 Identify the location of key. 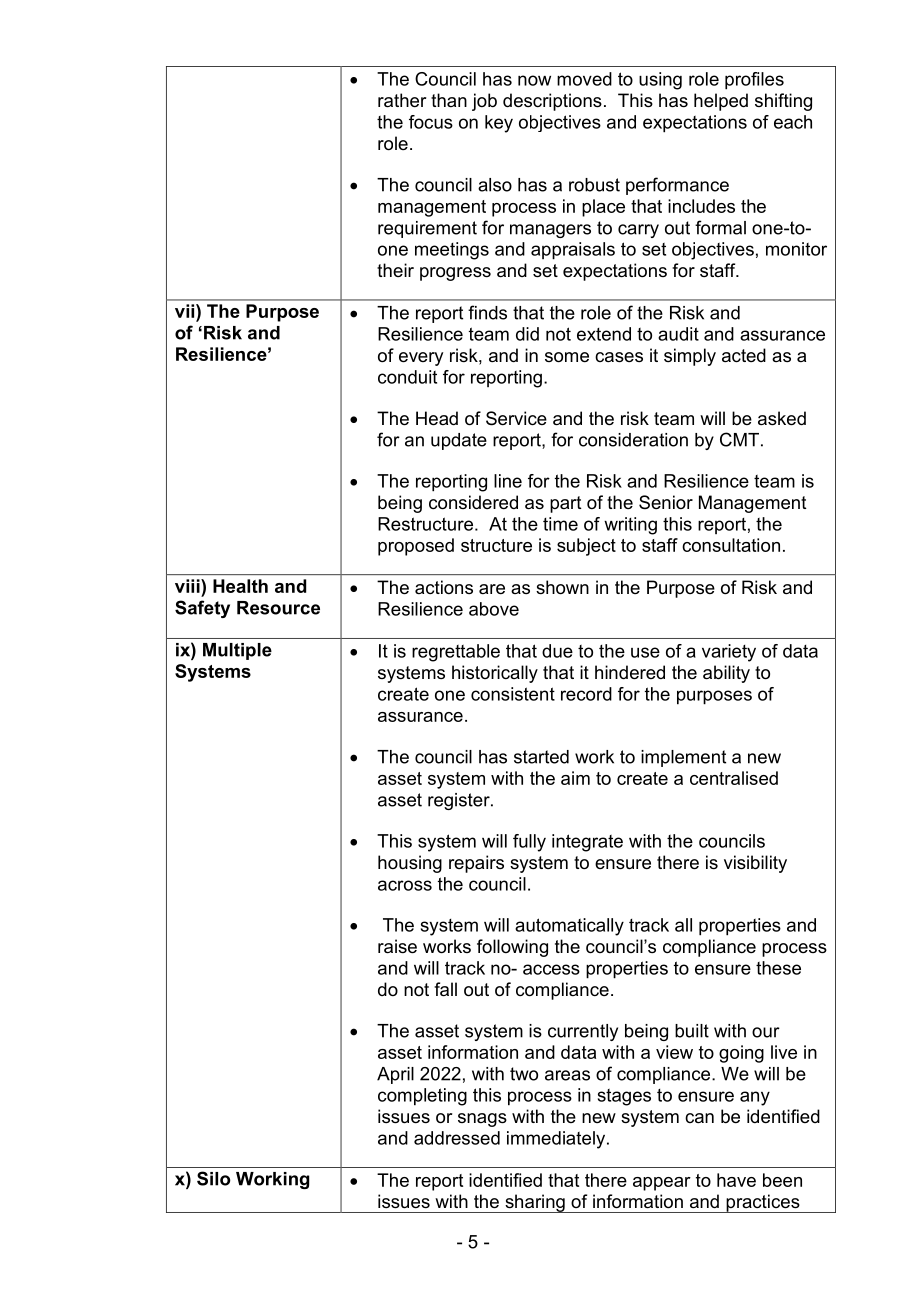
(499, 124).
